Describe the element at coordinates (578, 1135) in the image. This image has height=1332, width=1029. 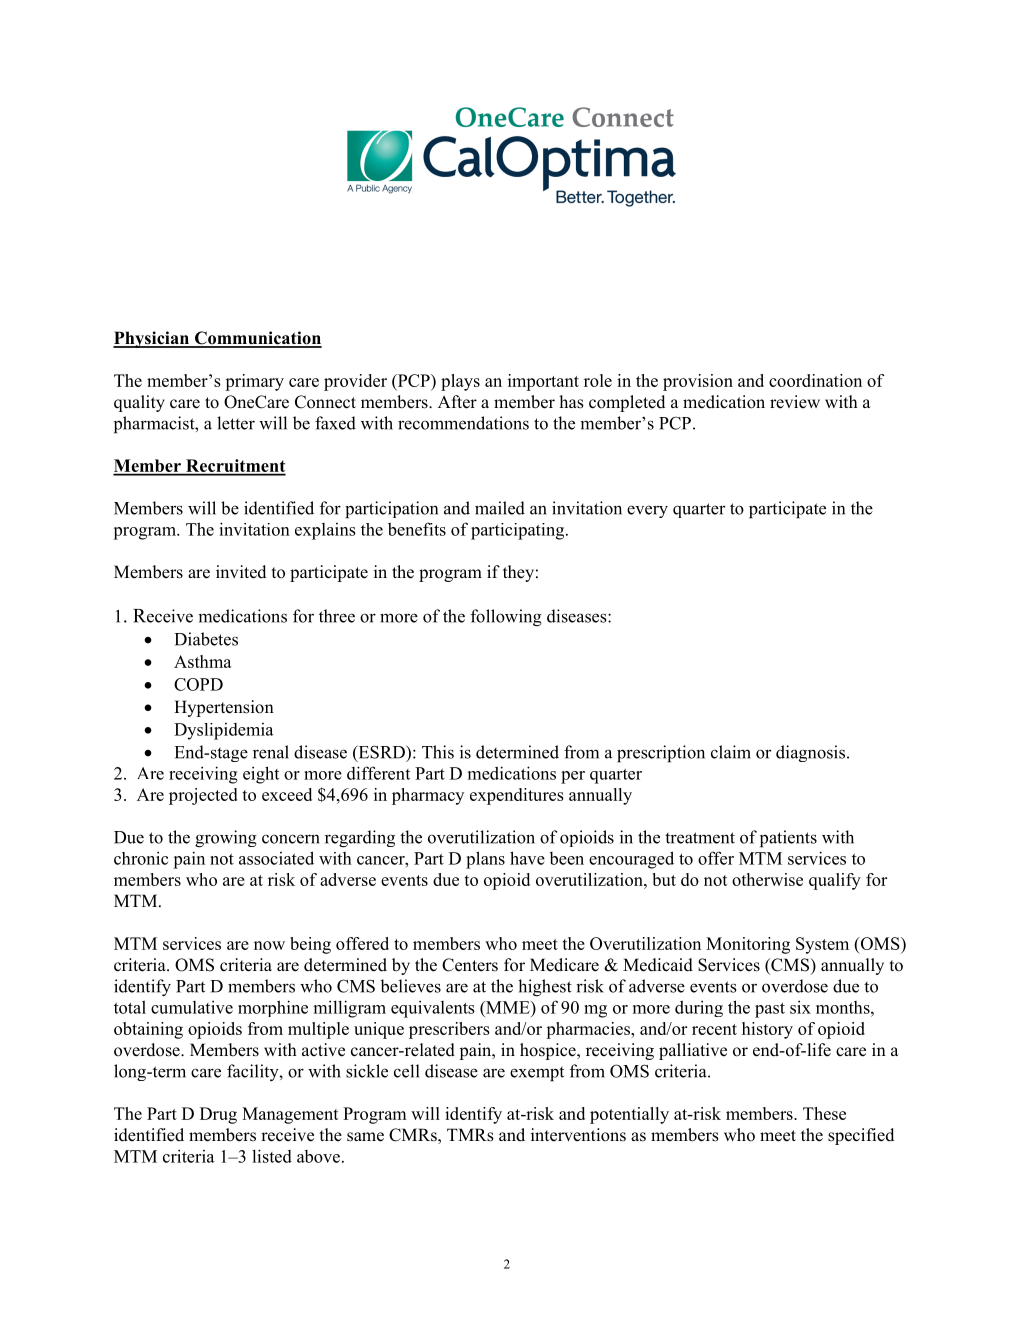
I see `interventions` at that location.
